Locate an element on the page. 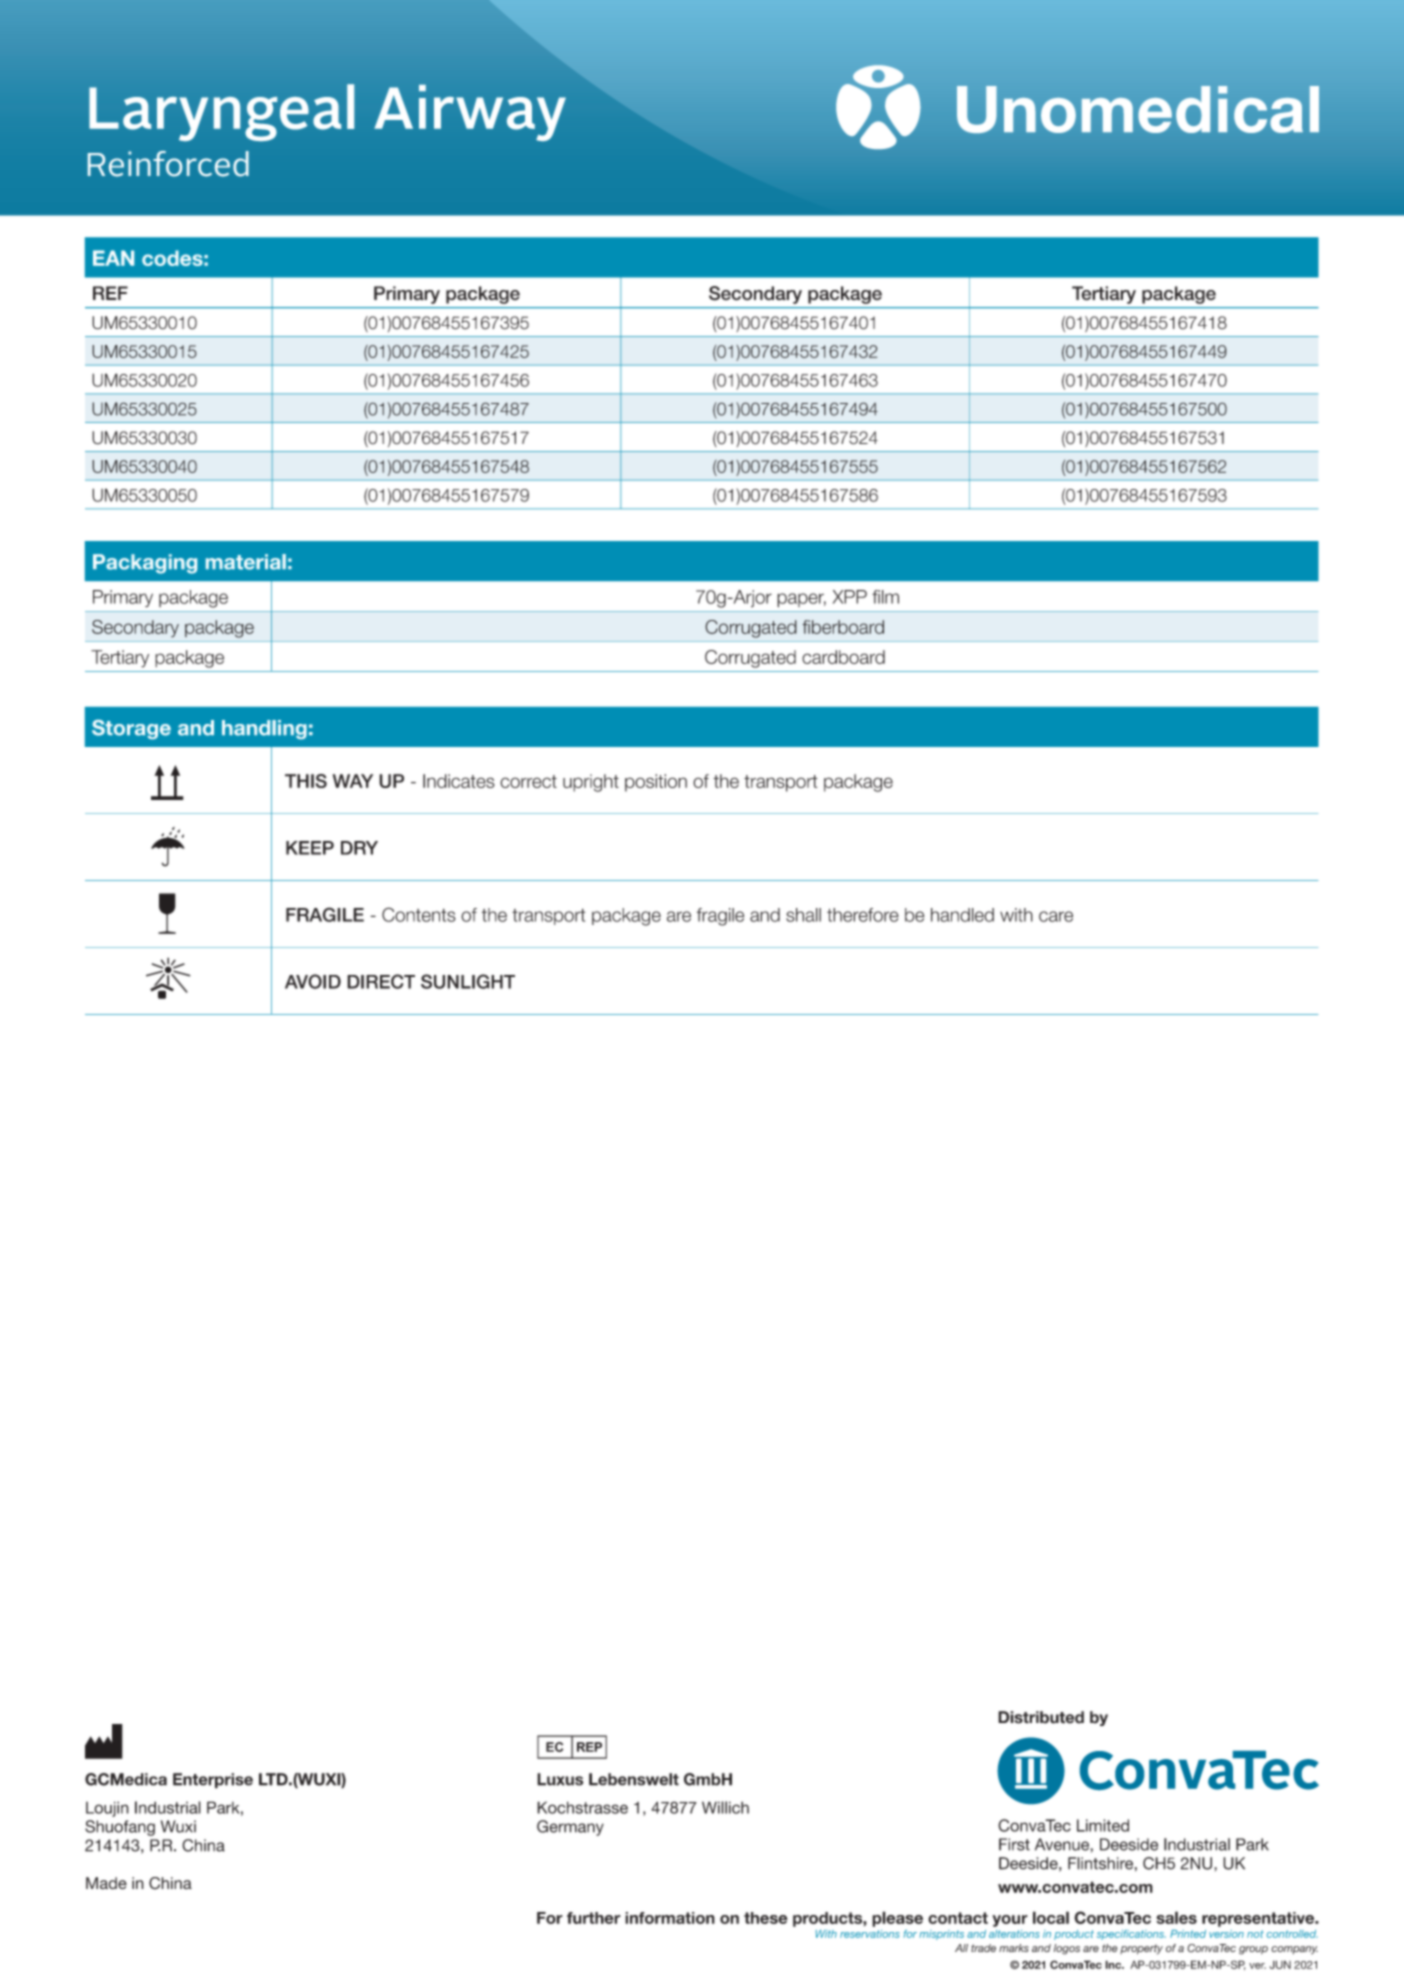 This image has height=1986, width=1404. Laryngeal is located at coordinates (221, 112).
